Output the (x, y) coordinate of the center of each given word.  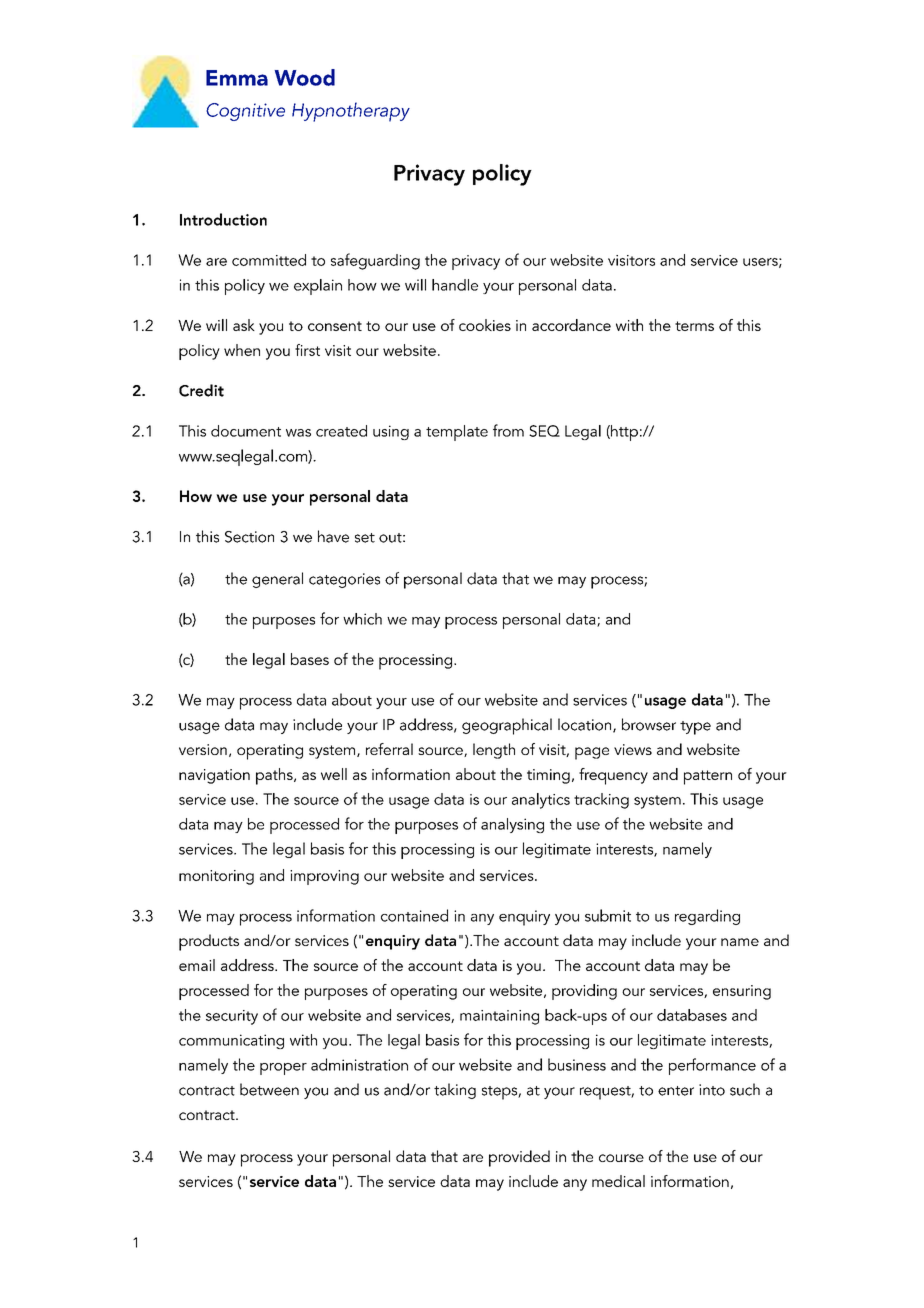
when (242, 350)
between (269, 1089)
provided (519, 1158)
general (277, 580)
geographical (507, 726)
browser (649, 724)
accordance (571, 325)
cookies (485, 325)
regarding (707, 917)
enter (676, 1091)
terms (694, 326)
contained (414, 915)
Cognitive (245, 112)
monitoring (216, 877)
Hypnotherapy (351, 112)
